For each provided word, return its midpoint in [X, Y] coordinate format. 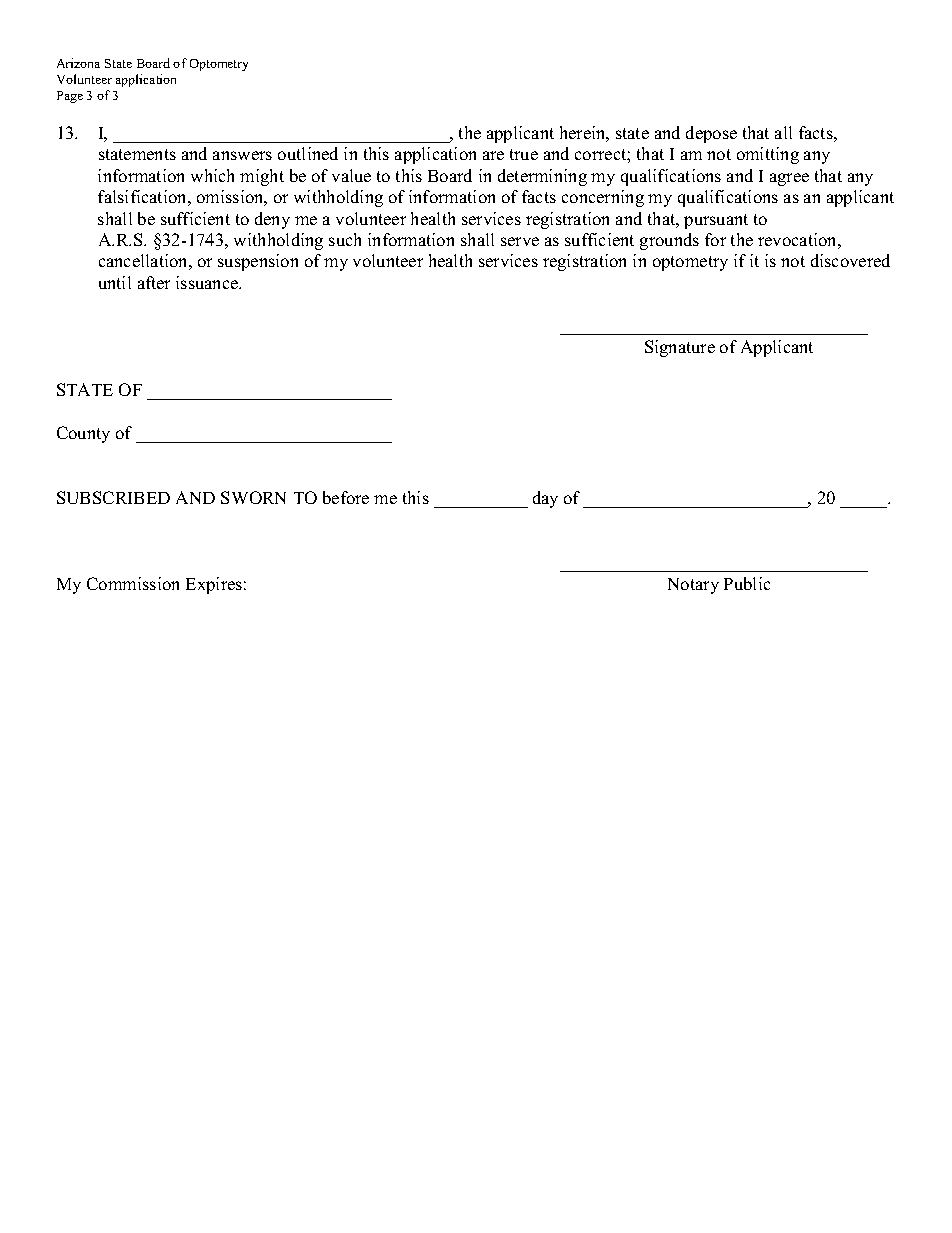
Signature [680, 348]
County [83, 434]
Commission [133, 583]
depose [711, 134]
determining [542, 177]
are [493, 155]
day [545, 499]
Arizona [78, 63]
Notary [693, 586]
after [154, 282]
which [212, 175]
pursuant [716, 221]
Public [747, 583]
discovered [850, 260]
